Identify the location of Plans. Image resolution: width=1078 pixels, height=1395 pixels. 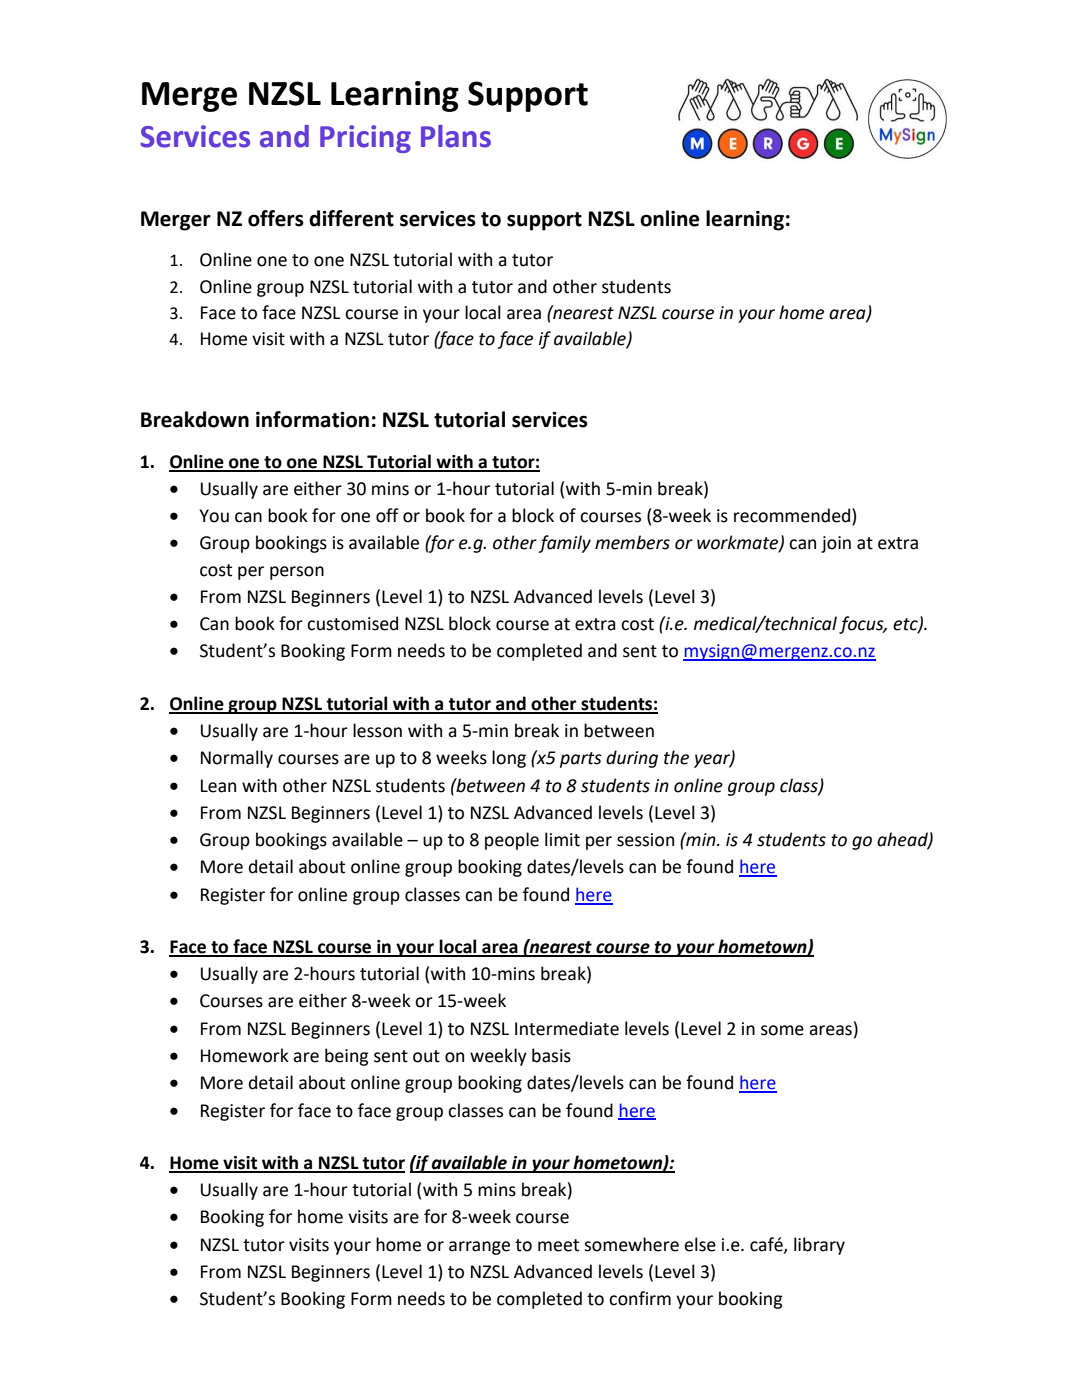
(456, 136).
